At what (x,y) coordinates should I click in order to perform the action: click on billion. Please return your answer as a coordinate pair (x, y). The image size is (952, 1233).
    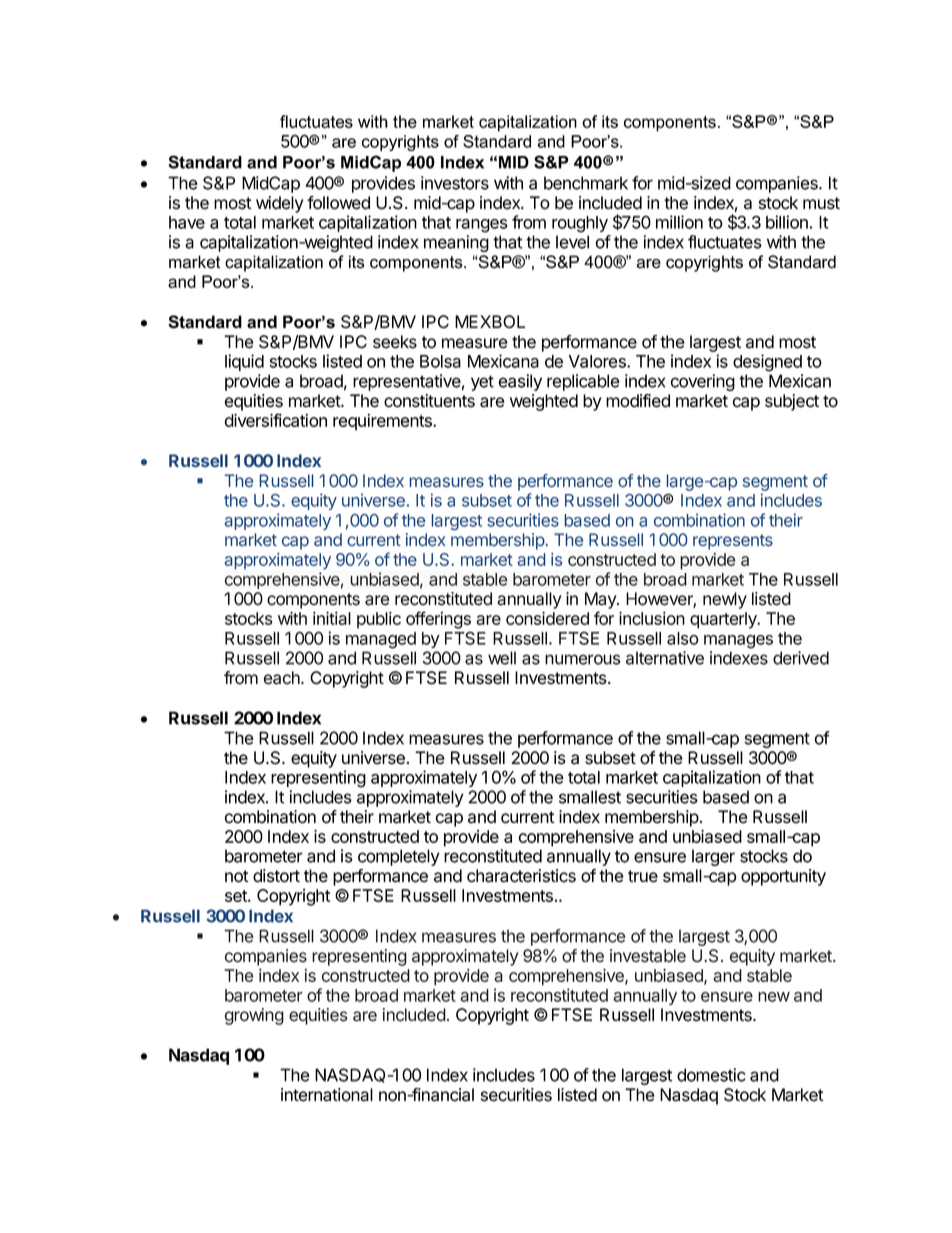
    Looking at the image, I should click on (787, 222).
